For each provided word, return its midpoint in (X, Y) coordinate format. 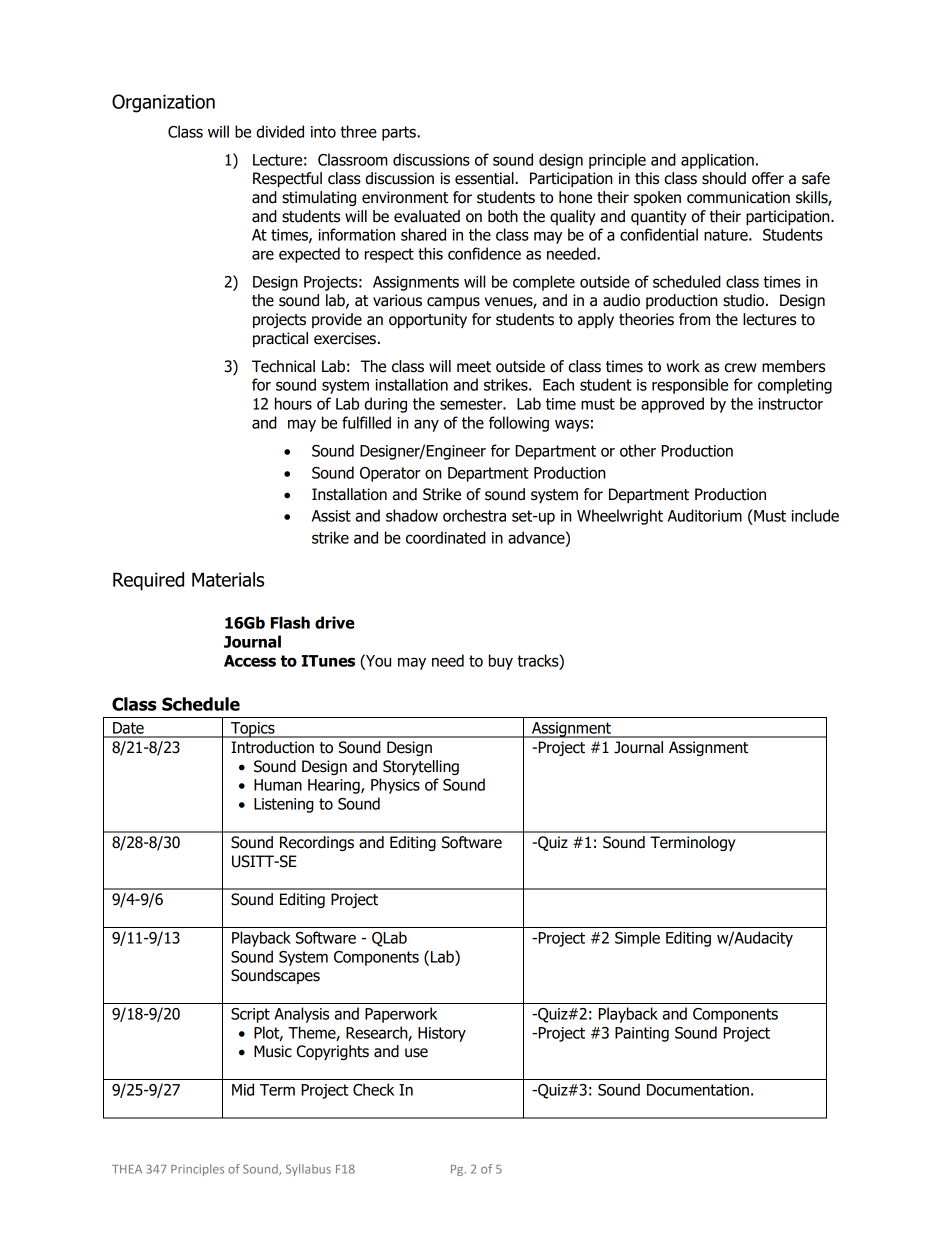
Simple (637, 939)
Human (278, 785)
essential (485, 178)
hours (293, 403)
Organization (163, 103)
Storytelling (421, 767)
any (426, 425)
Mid (243, 1089)
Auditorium (705, 515)
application (717, 161)
